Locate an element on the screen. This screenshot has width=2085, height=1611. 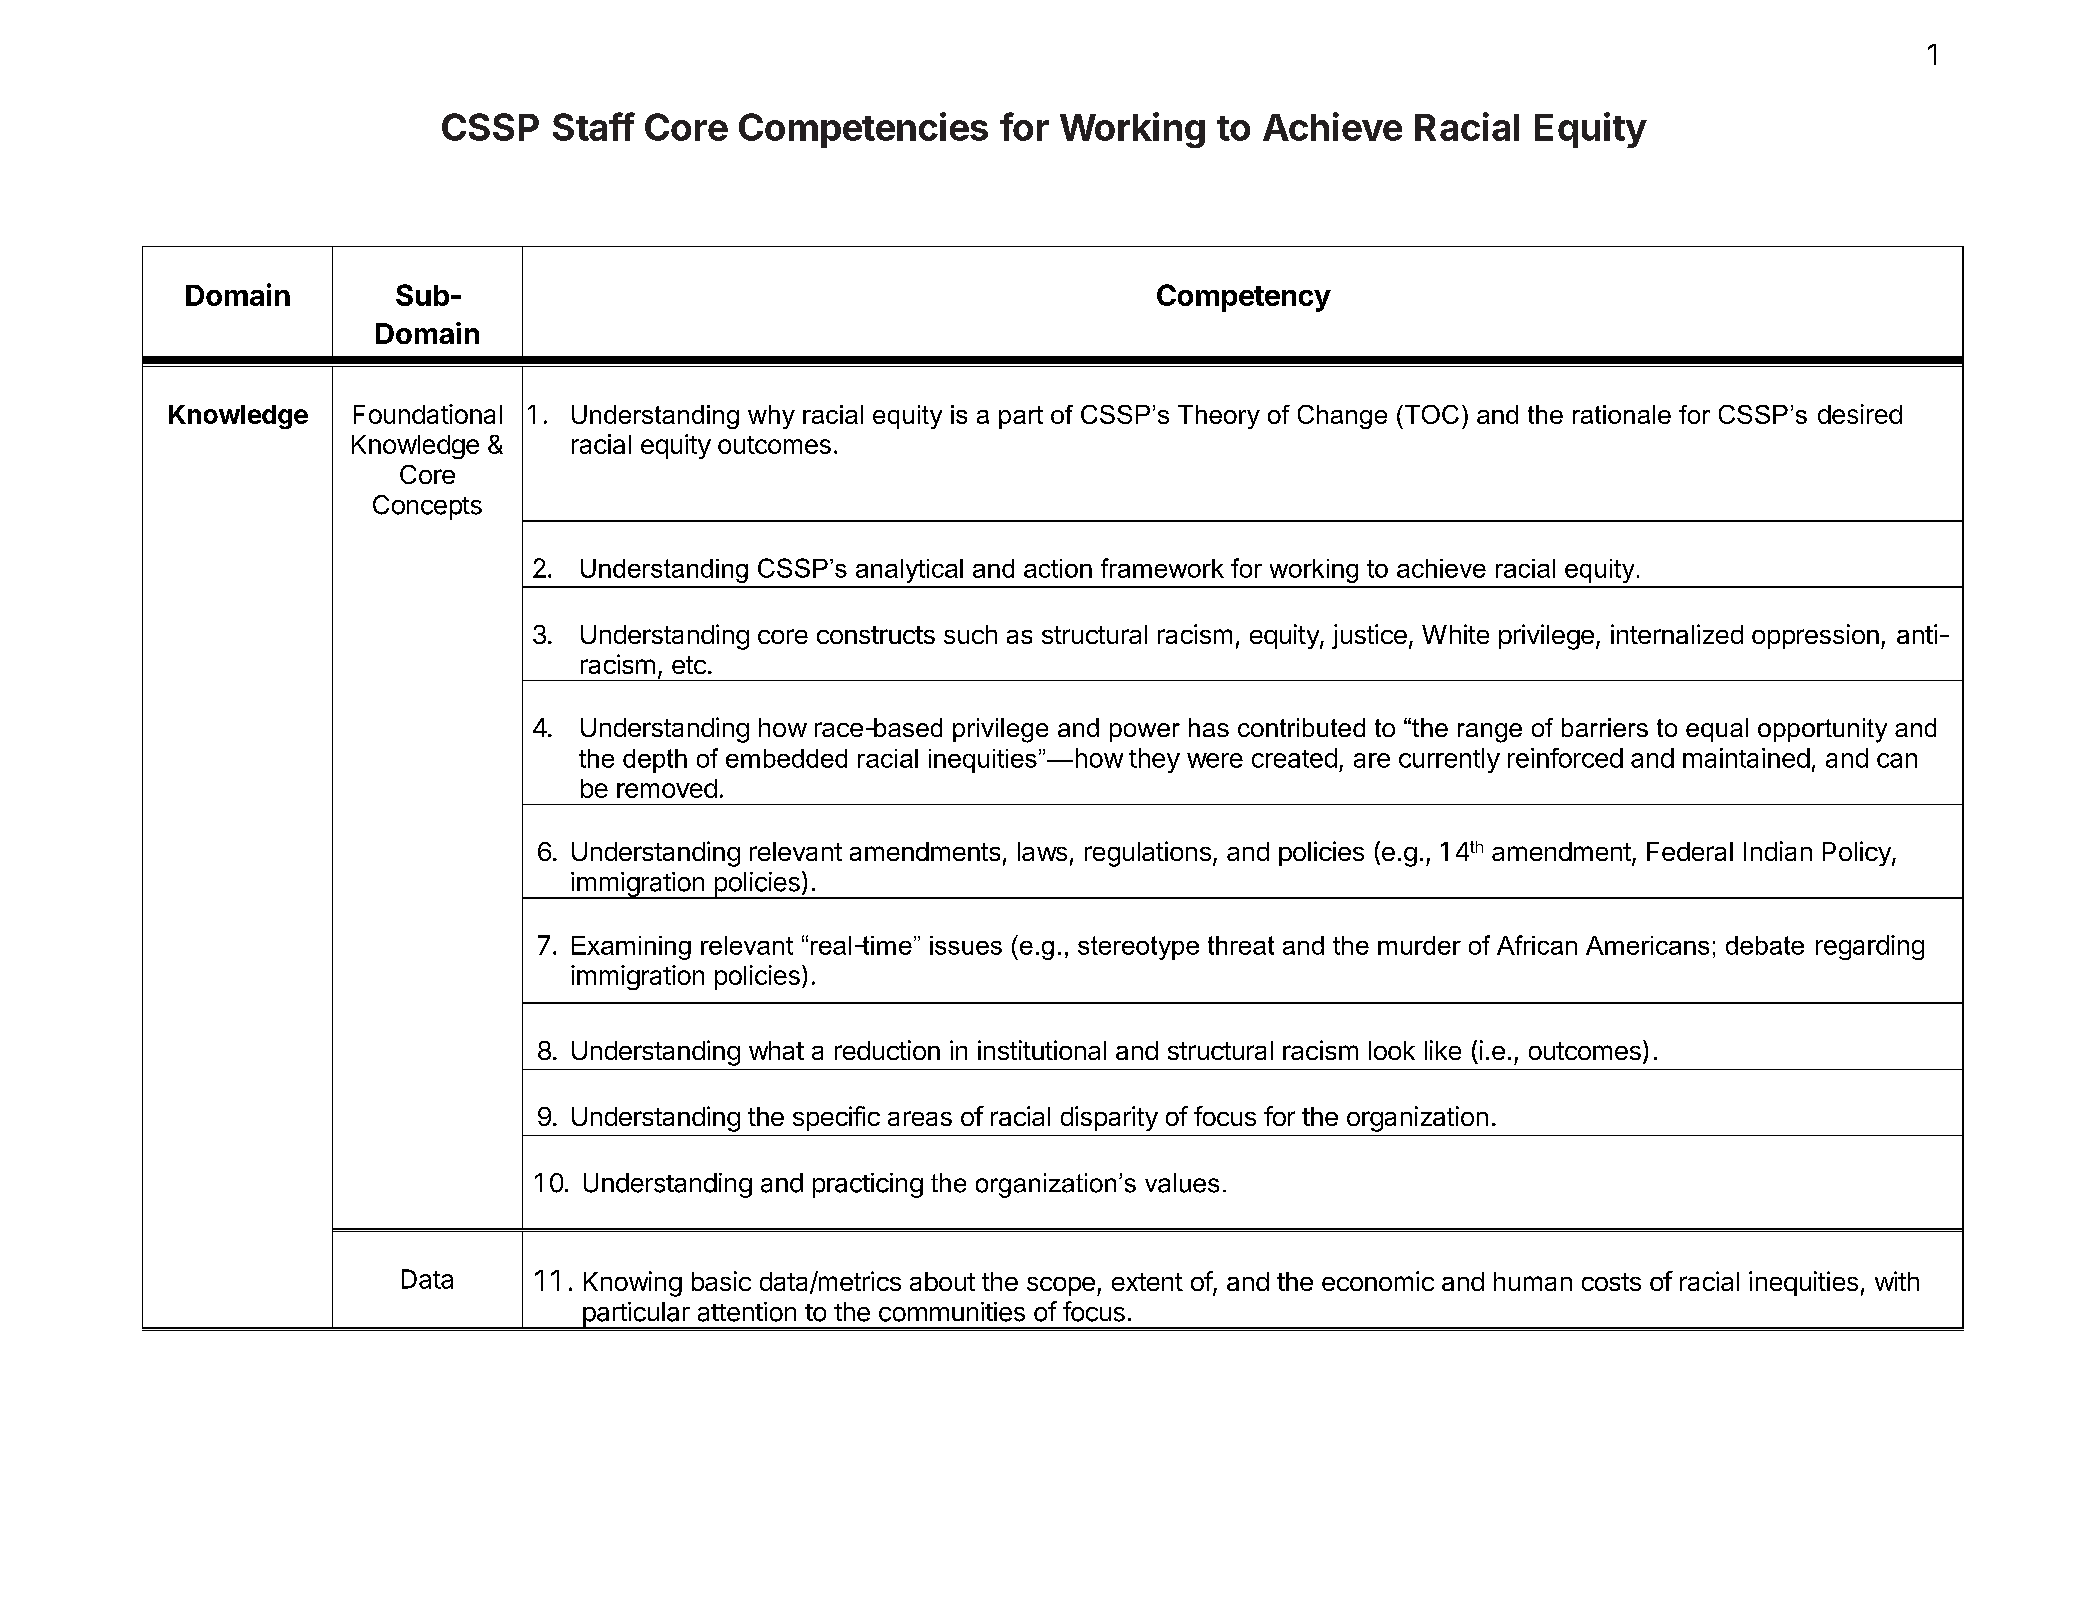
what is located at coordinates (776, 1050).
